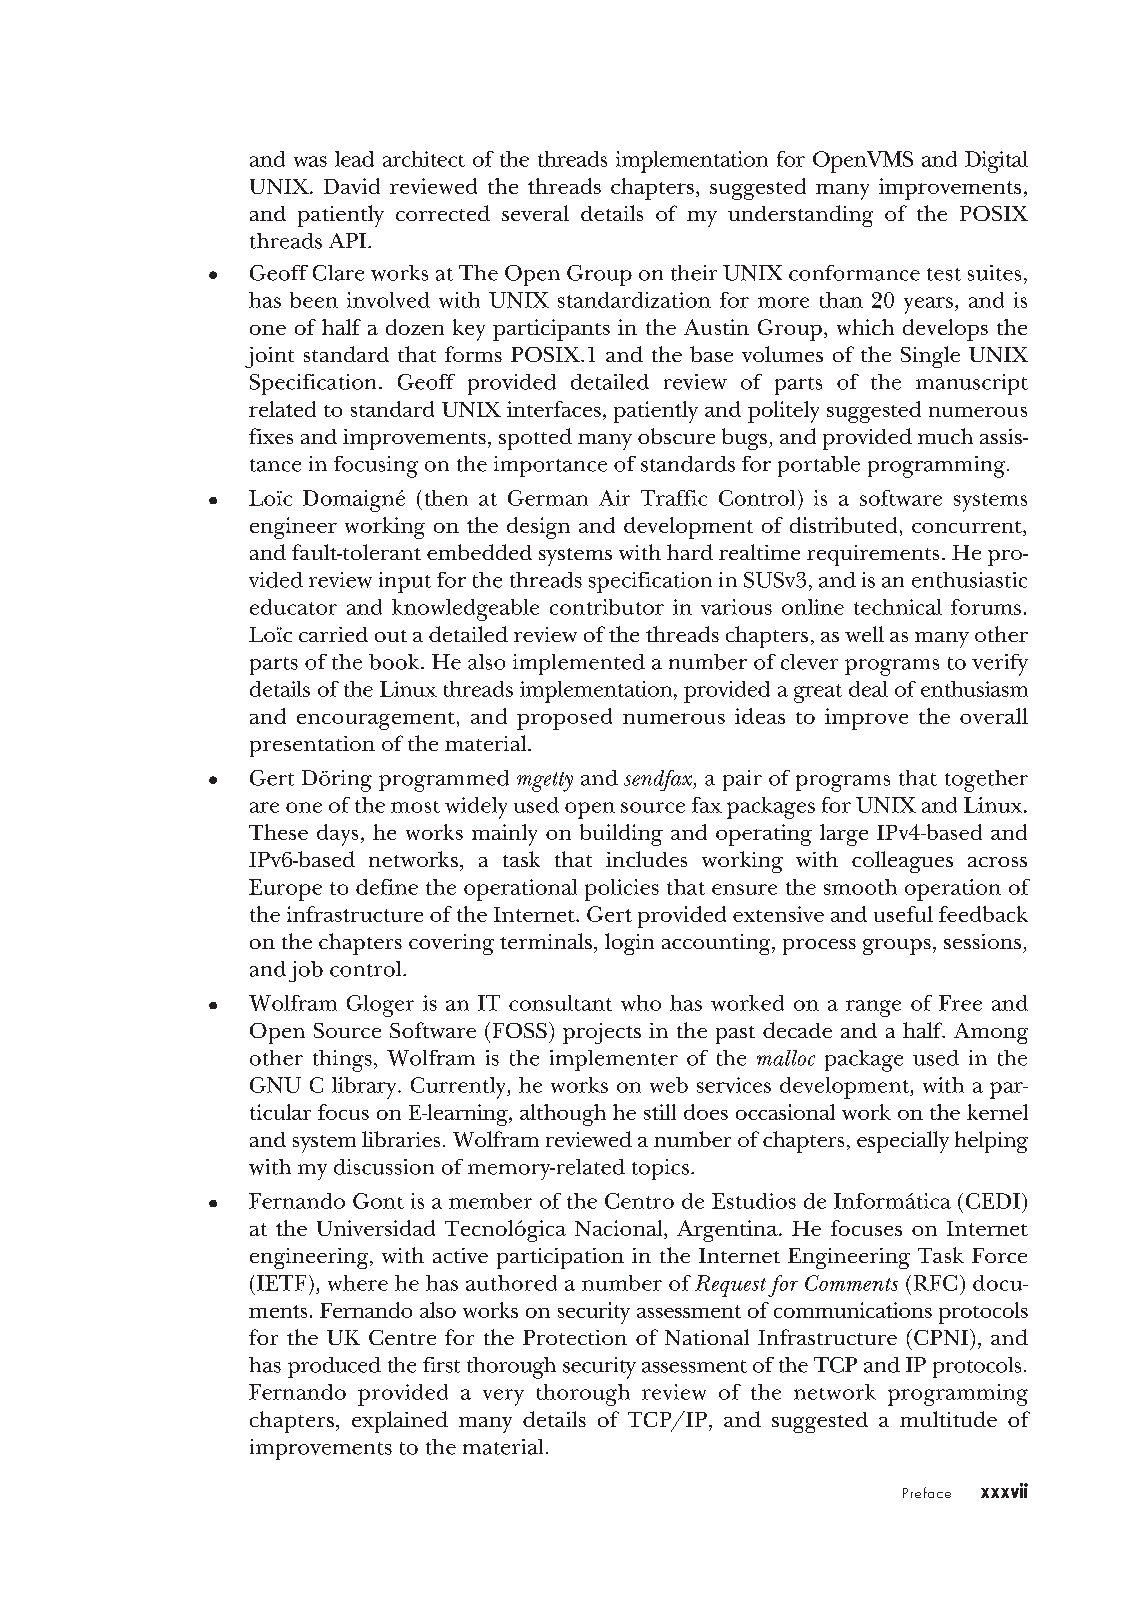 This screenshot has width=1135, height=1613. Describe the element at coordinates (621, 835) in the screenshot. I see `building` at that location.
